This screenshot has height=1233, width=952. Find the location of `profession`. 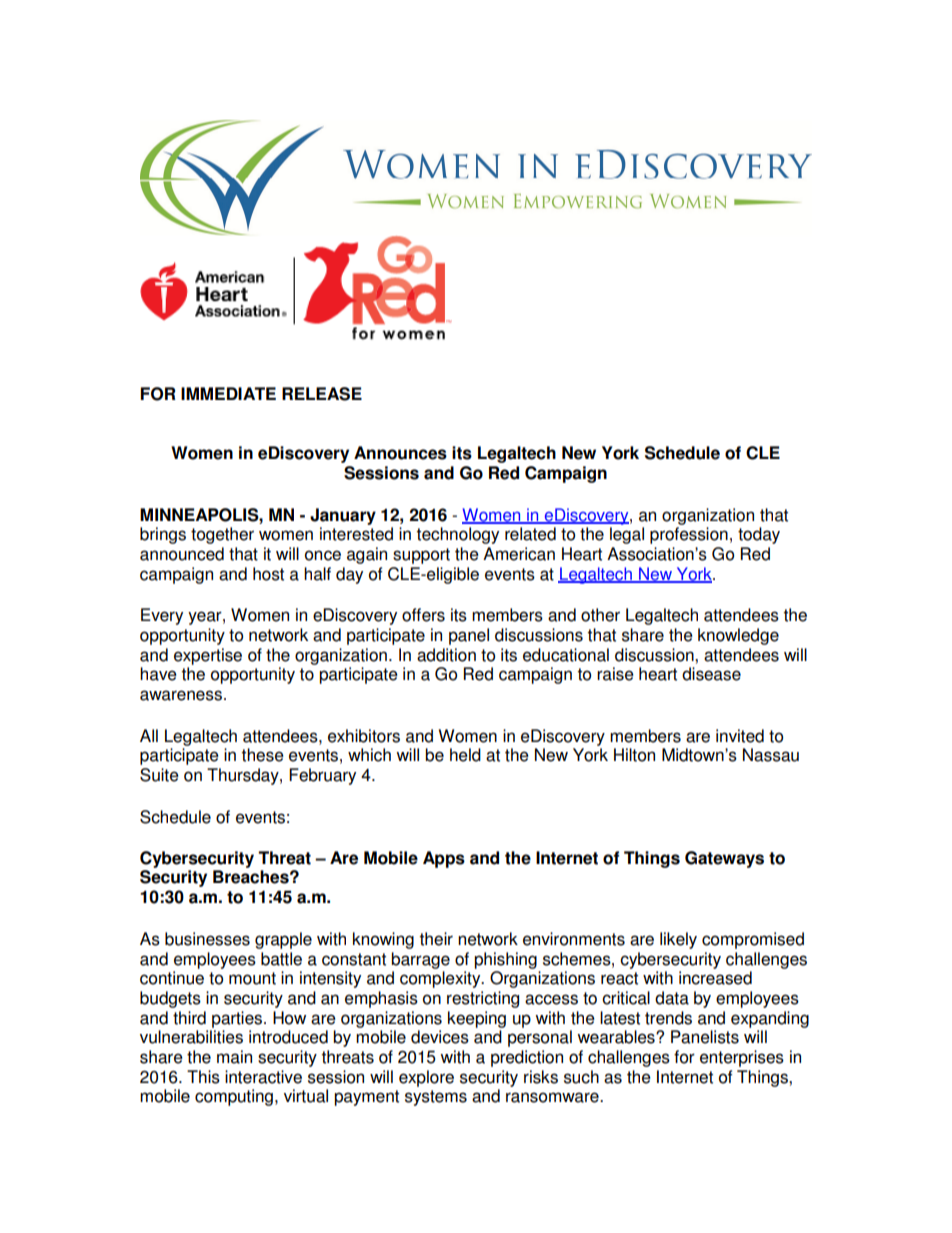

profession is located at coordinates (689, 535).
